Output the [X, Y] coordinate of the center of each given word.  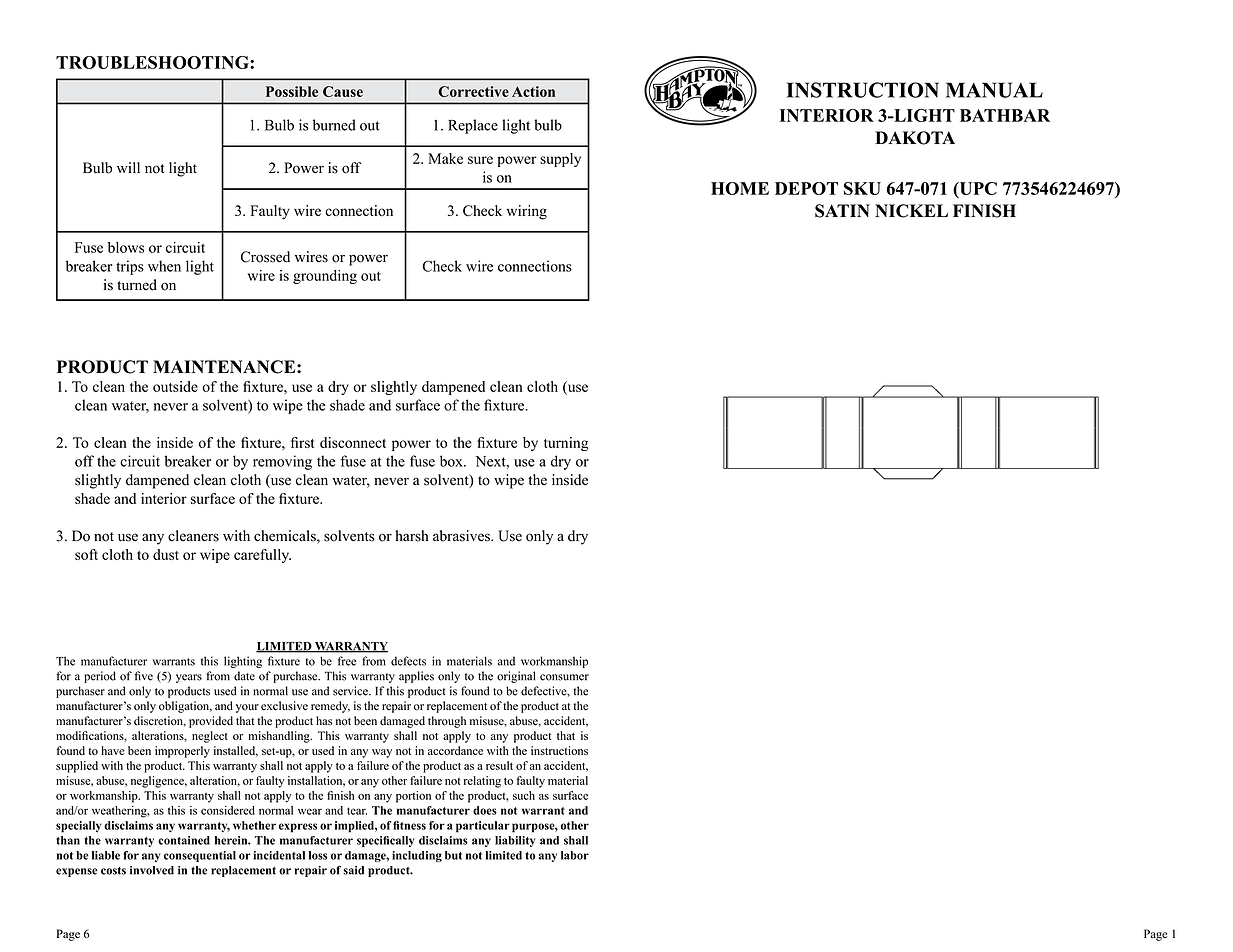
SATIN [842, 211]
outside [175, 386]
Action [533, 91]
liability [515, 841]
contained [184, 840]
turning [566, 444]
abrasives [462, 536]
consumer [564, 677]
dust [166, 554]
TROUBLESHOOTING [153, 62]
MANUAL [994, 90]
